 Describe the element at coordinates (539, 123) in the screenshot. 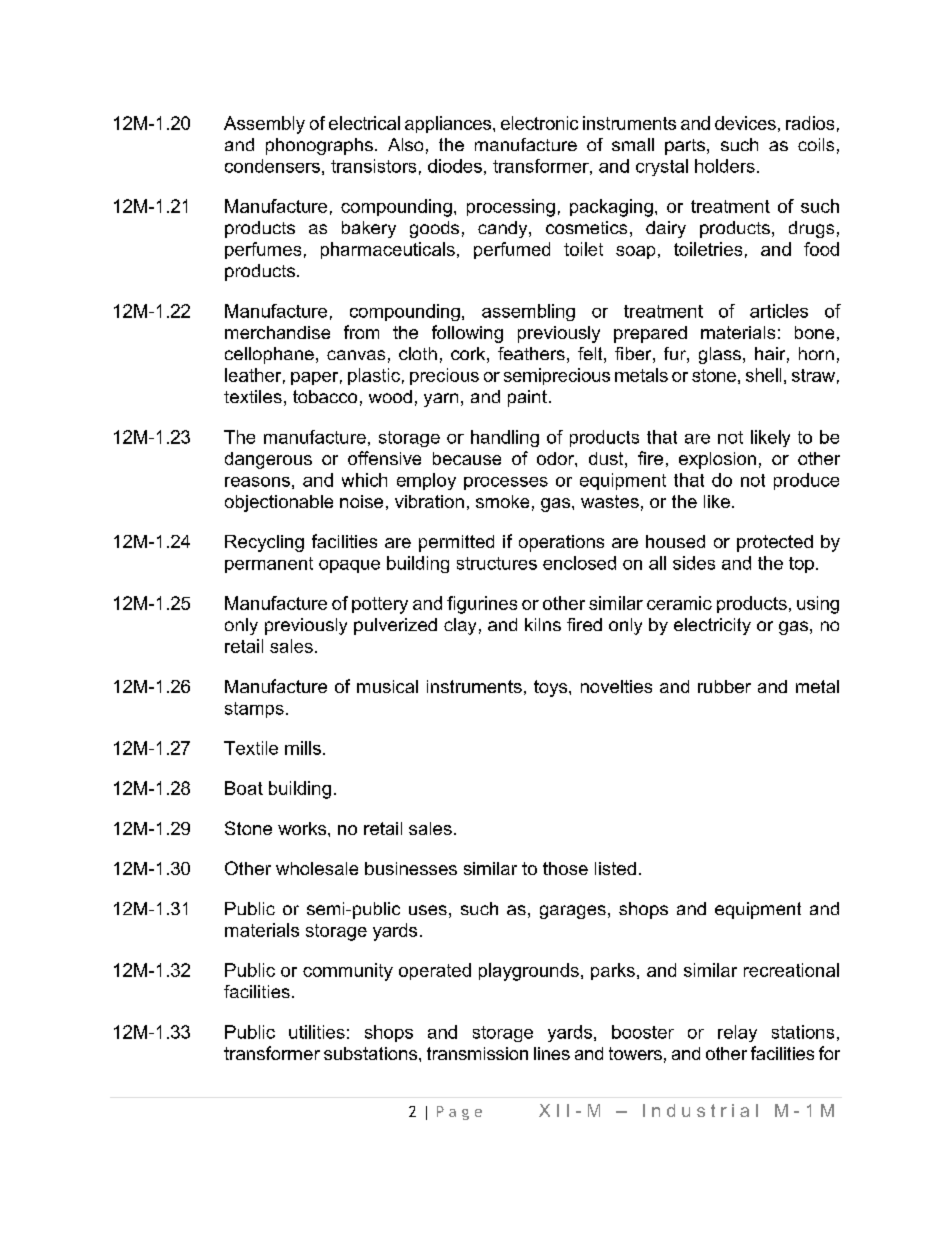

I see `electronic` at that location.
